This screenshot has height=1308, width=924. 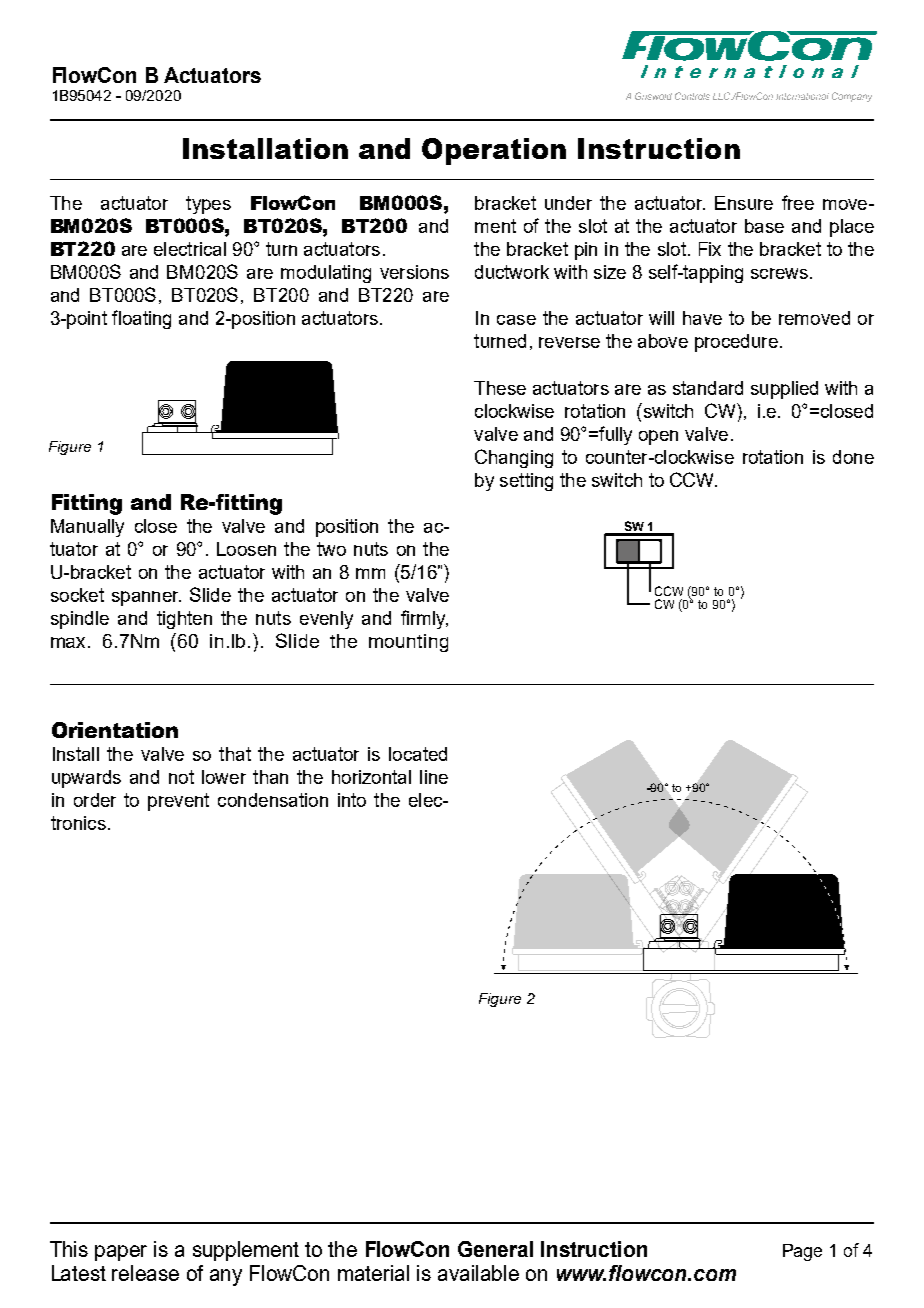 What do you see at coordinates (495, 1249) in the screenshot?
I see `General` at bounding box center [495, 1249].
